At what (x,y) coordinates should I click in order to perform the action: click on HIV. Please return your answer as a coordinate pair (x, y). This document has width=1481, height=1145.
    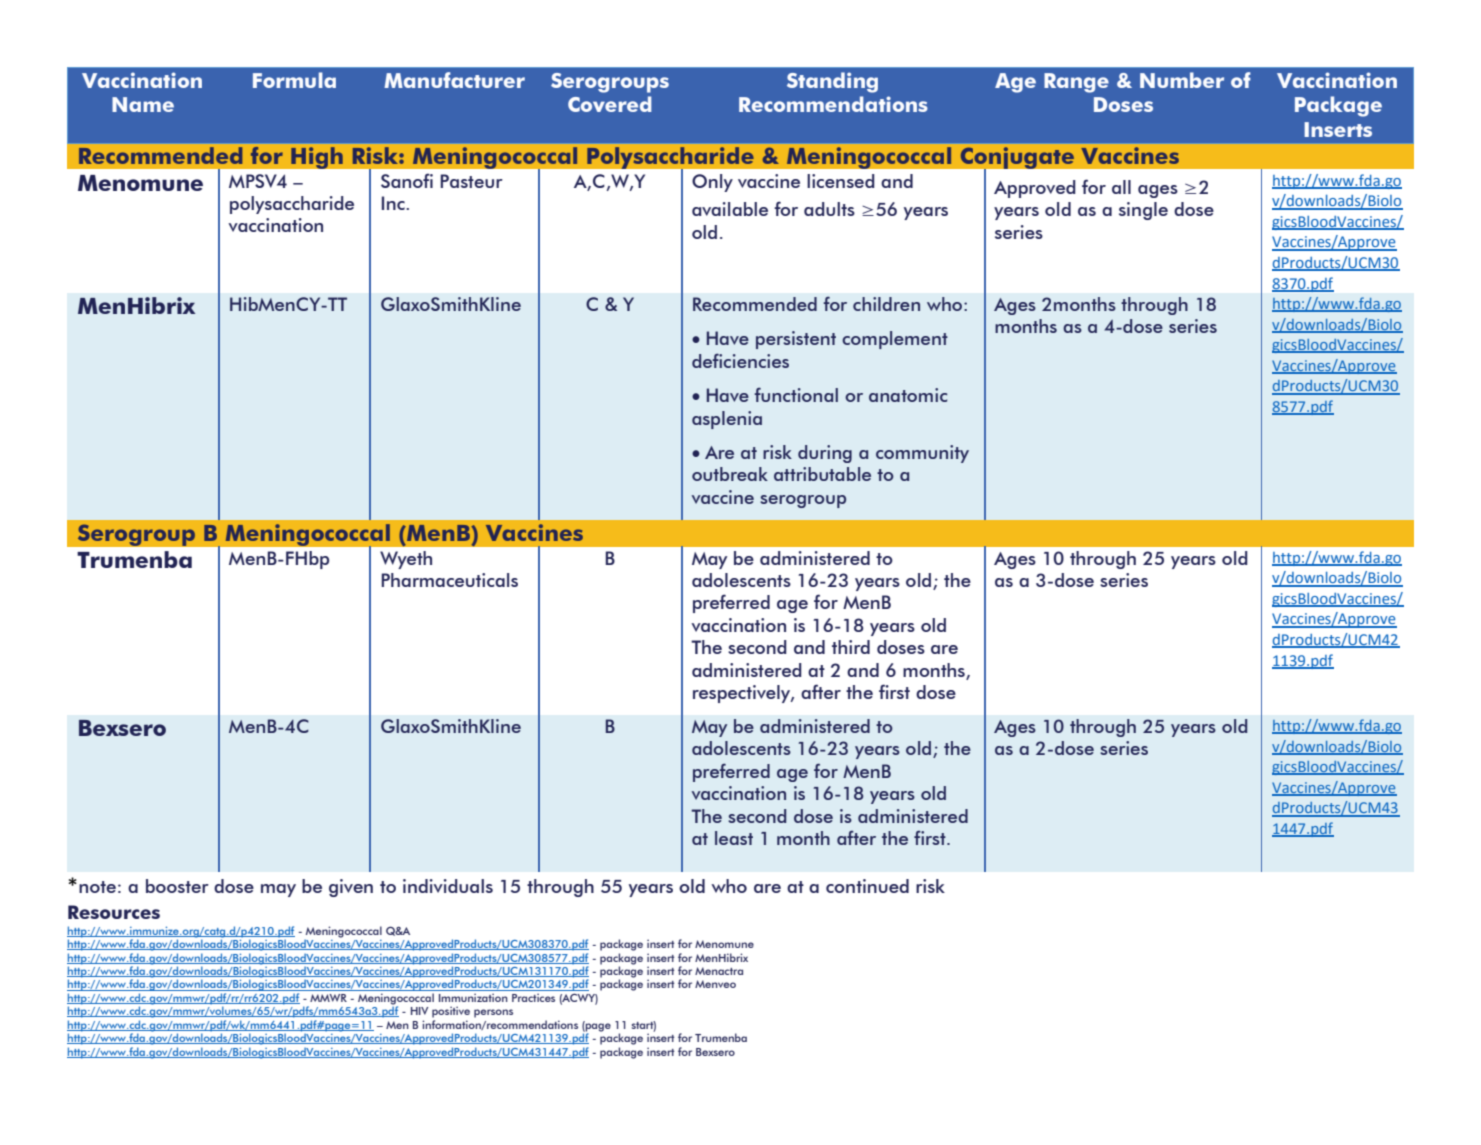
    Looking at the image, I should click on (420, 1011).
